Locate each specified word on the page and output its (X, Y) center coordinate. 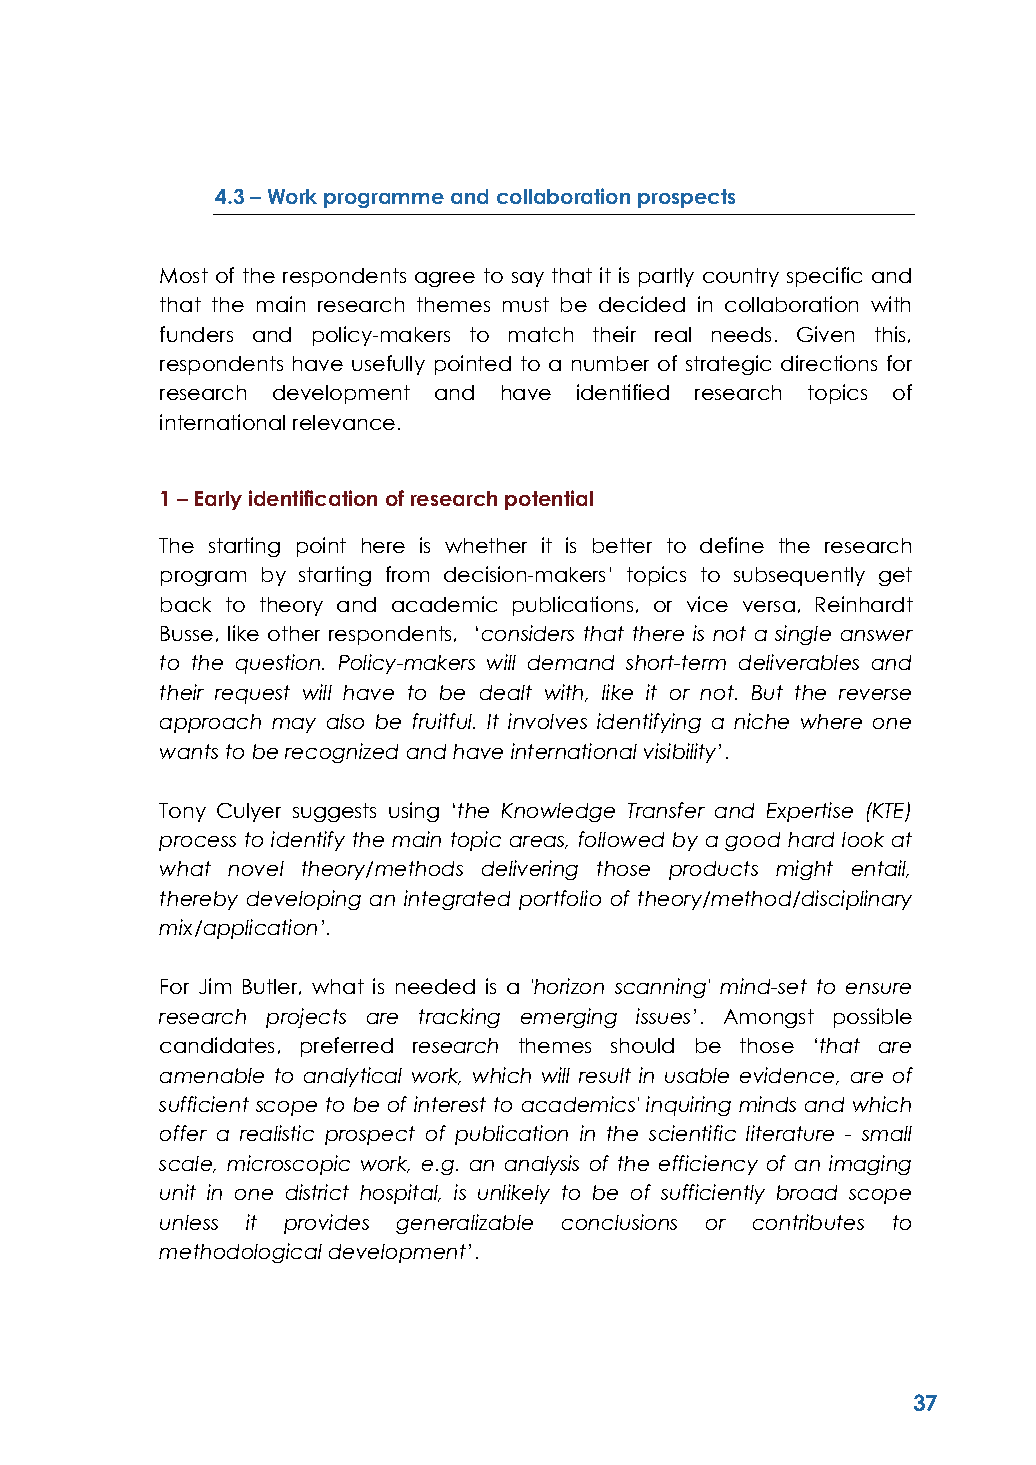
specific (824, 277)
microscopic (288, 1165)
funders (196, 334)
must (526, 304)
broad (807, 1192)
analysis (542, 1165)
